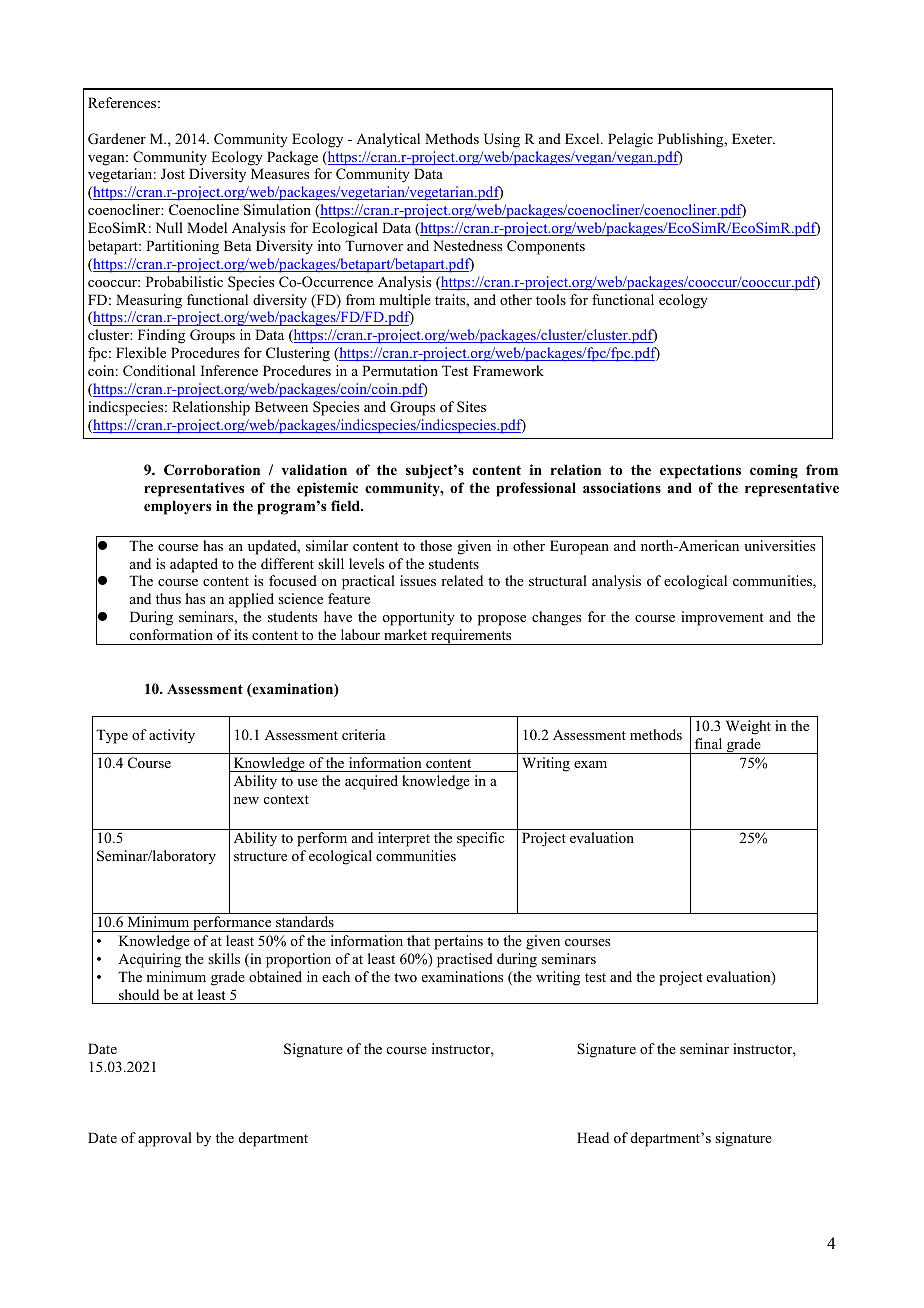 The image size is (924, 1308). Describe the element at coordinates (212, 470) in the screenshot. I see `Corroboration` at that location.
